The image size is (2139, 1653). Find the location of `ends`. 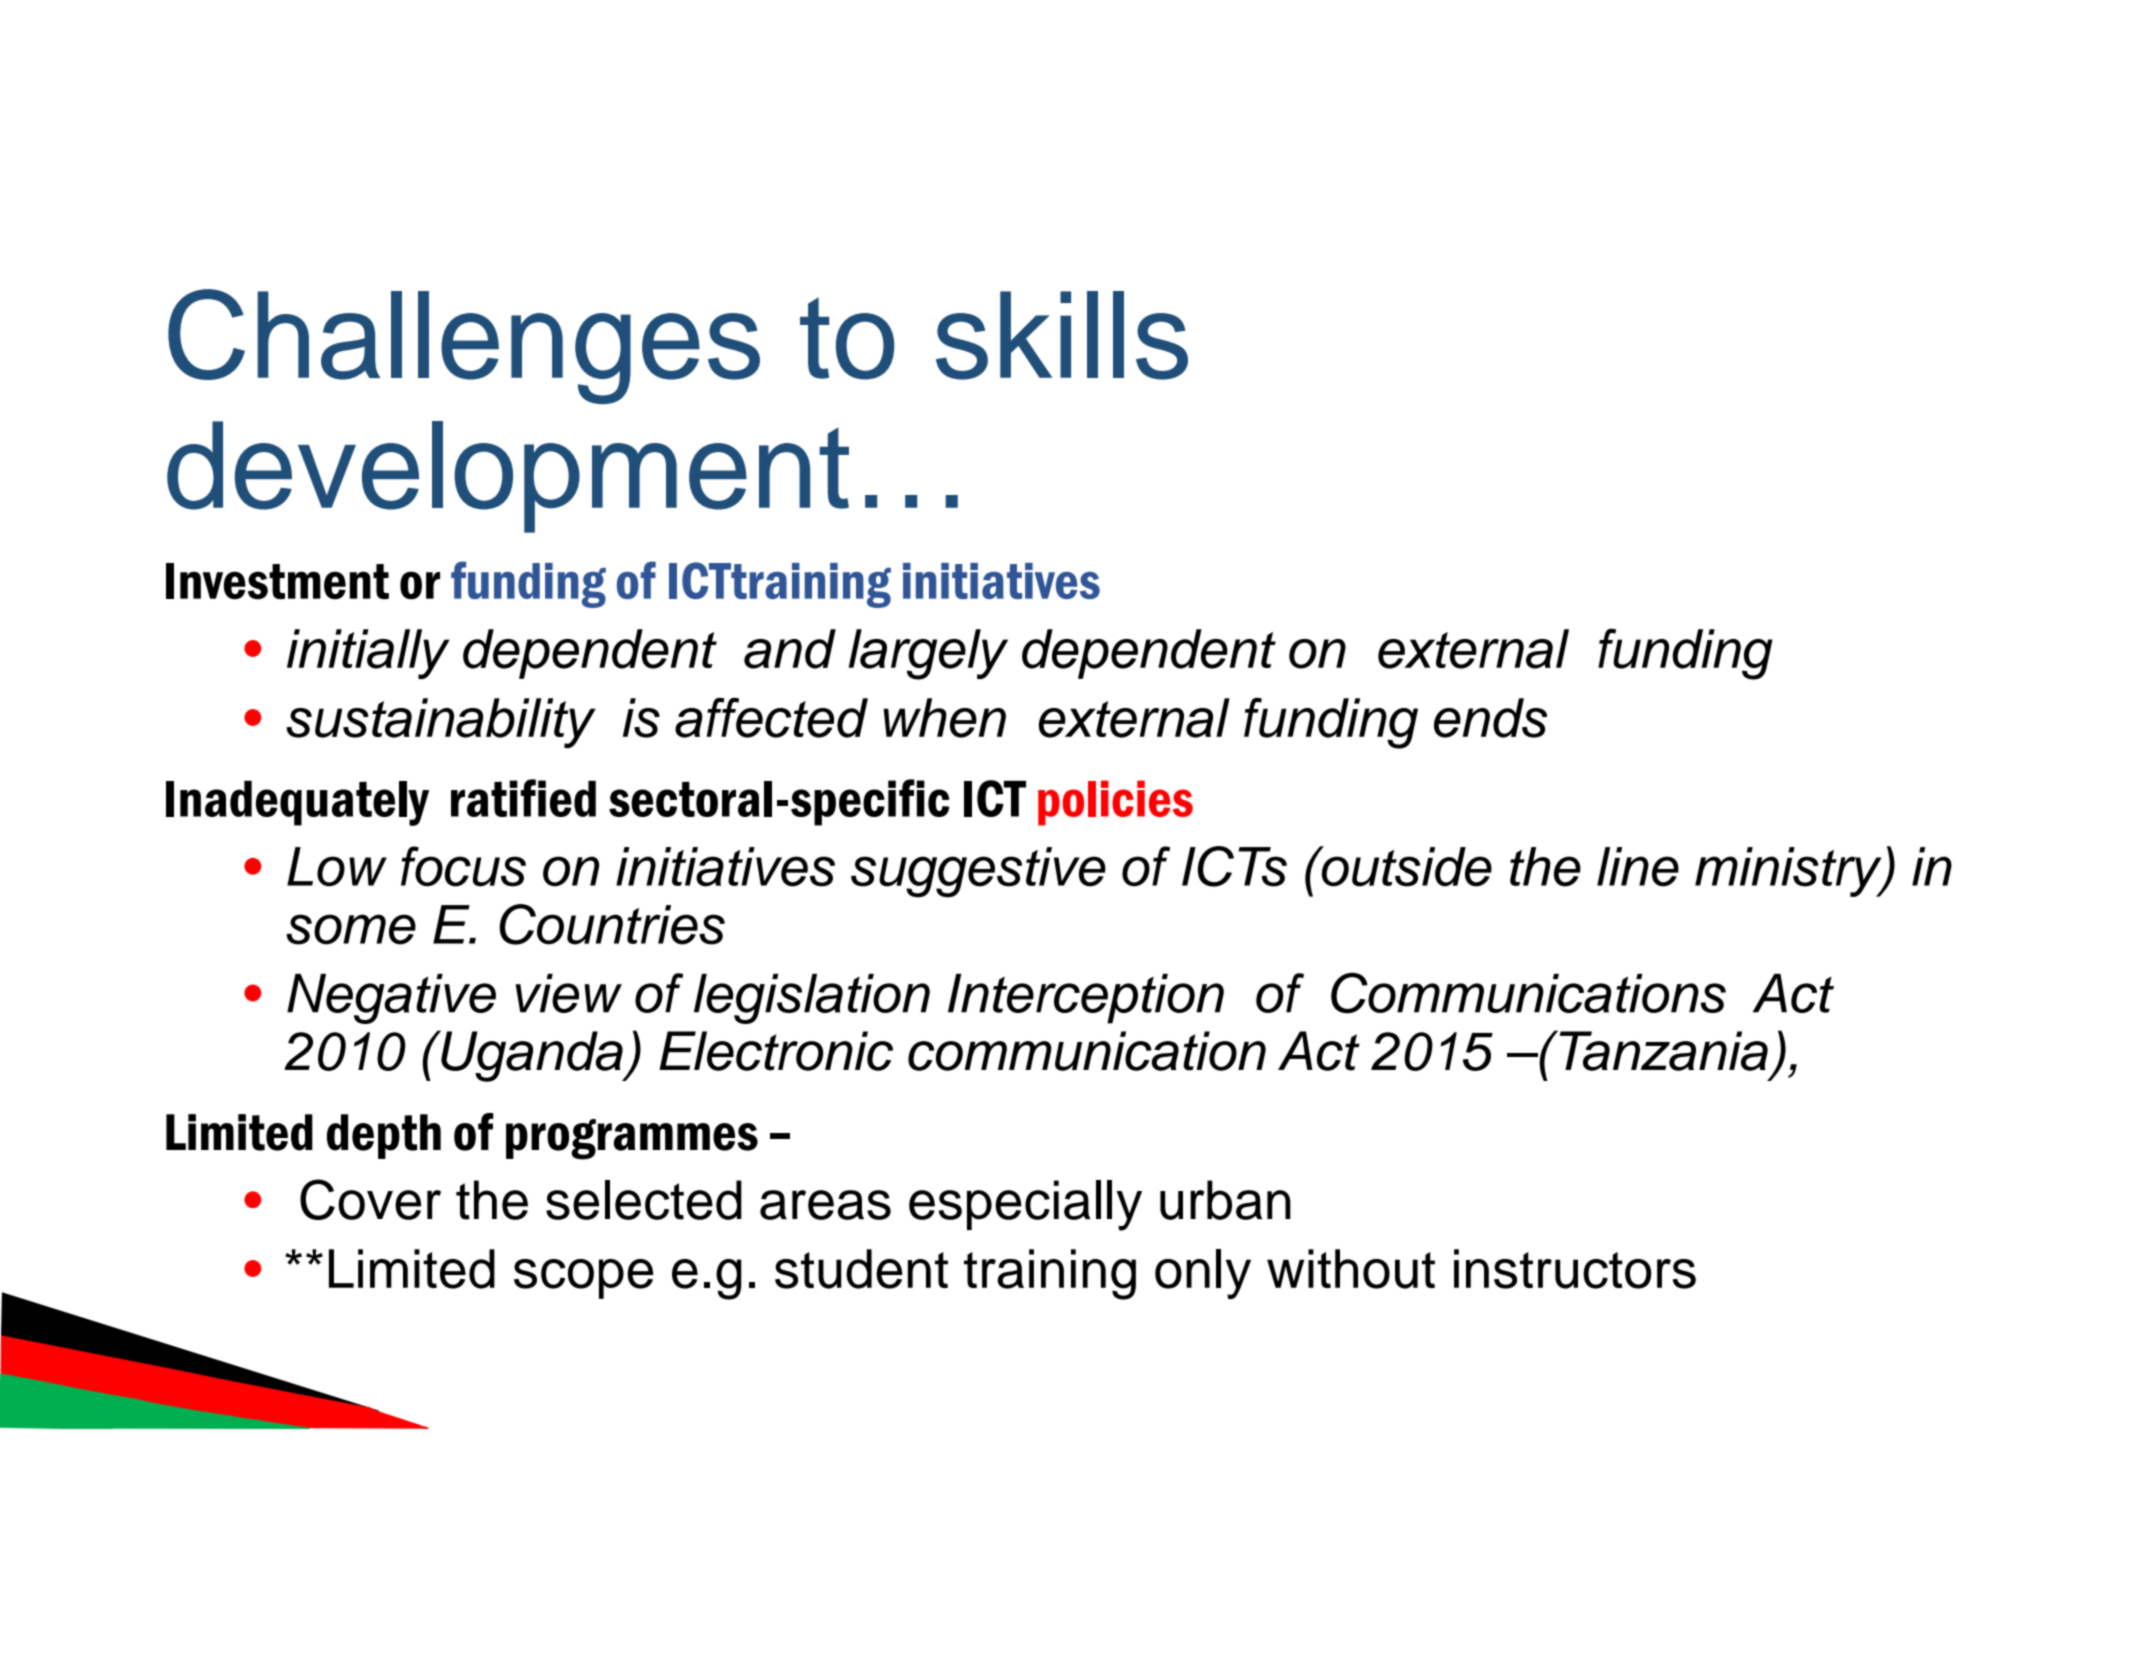

ends is located at coordinates (1490, 718).
